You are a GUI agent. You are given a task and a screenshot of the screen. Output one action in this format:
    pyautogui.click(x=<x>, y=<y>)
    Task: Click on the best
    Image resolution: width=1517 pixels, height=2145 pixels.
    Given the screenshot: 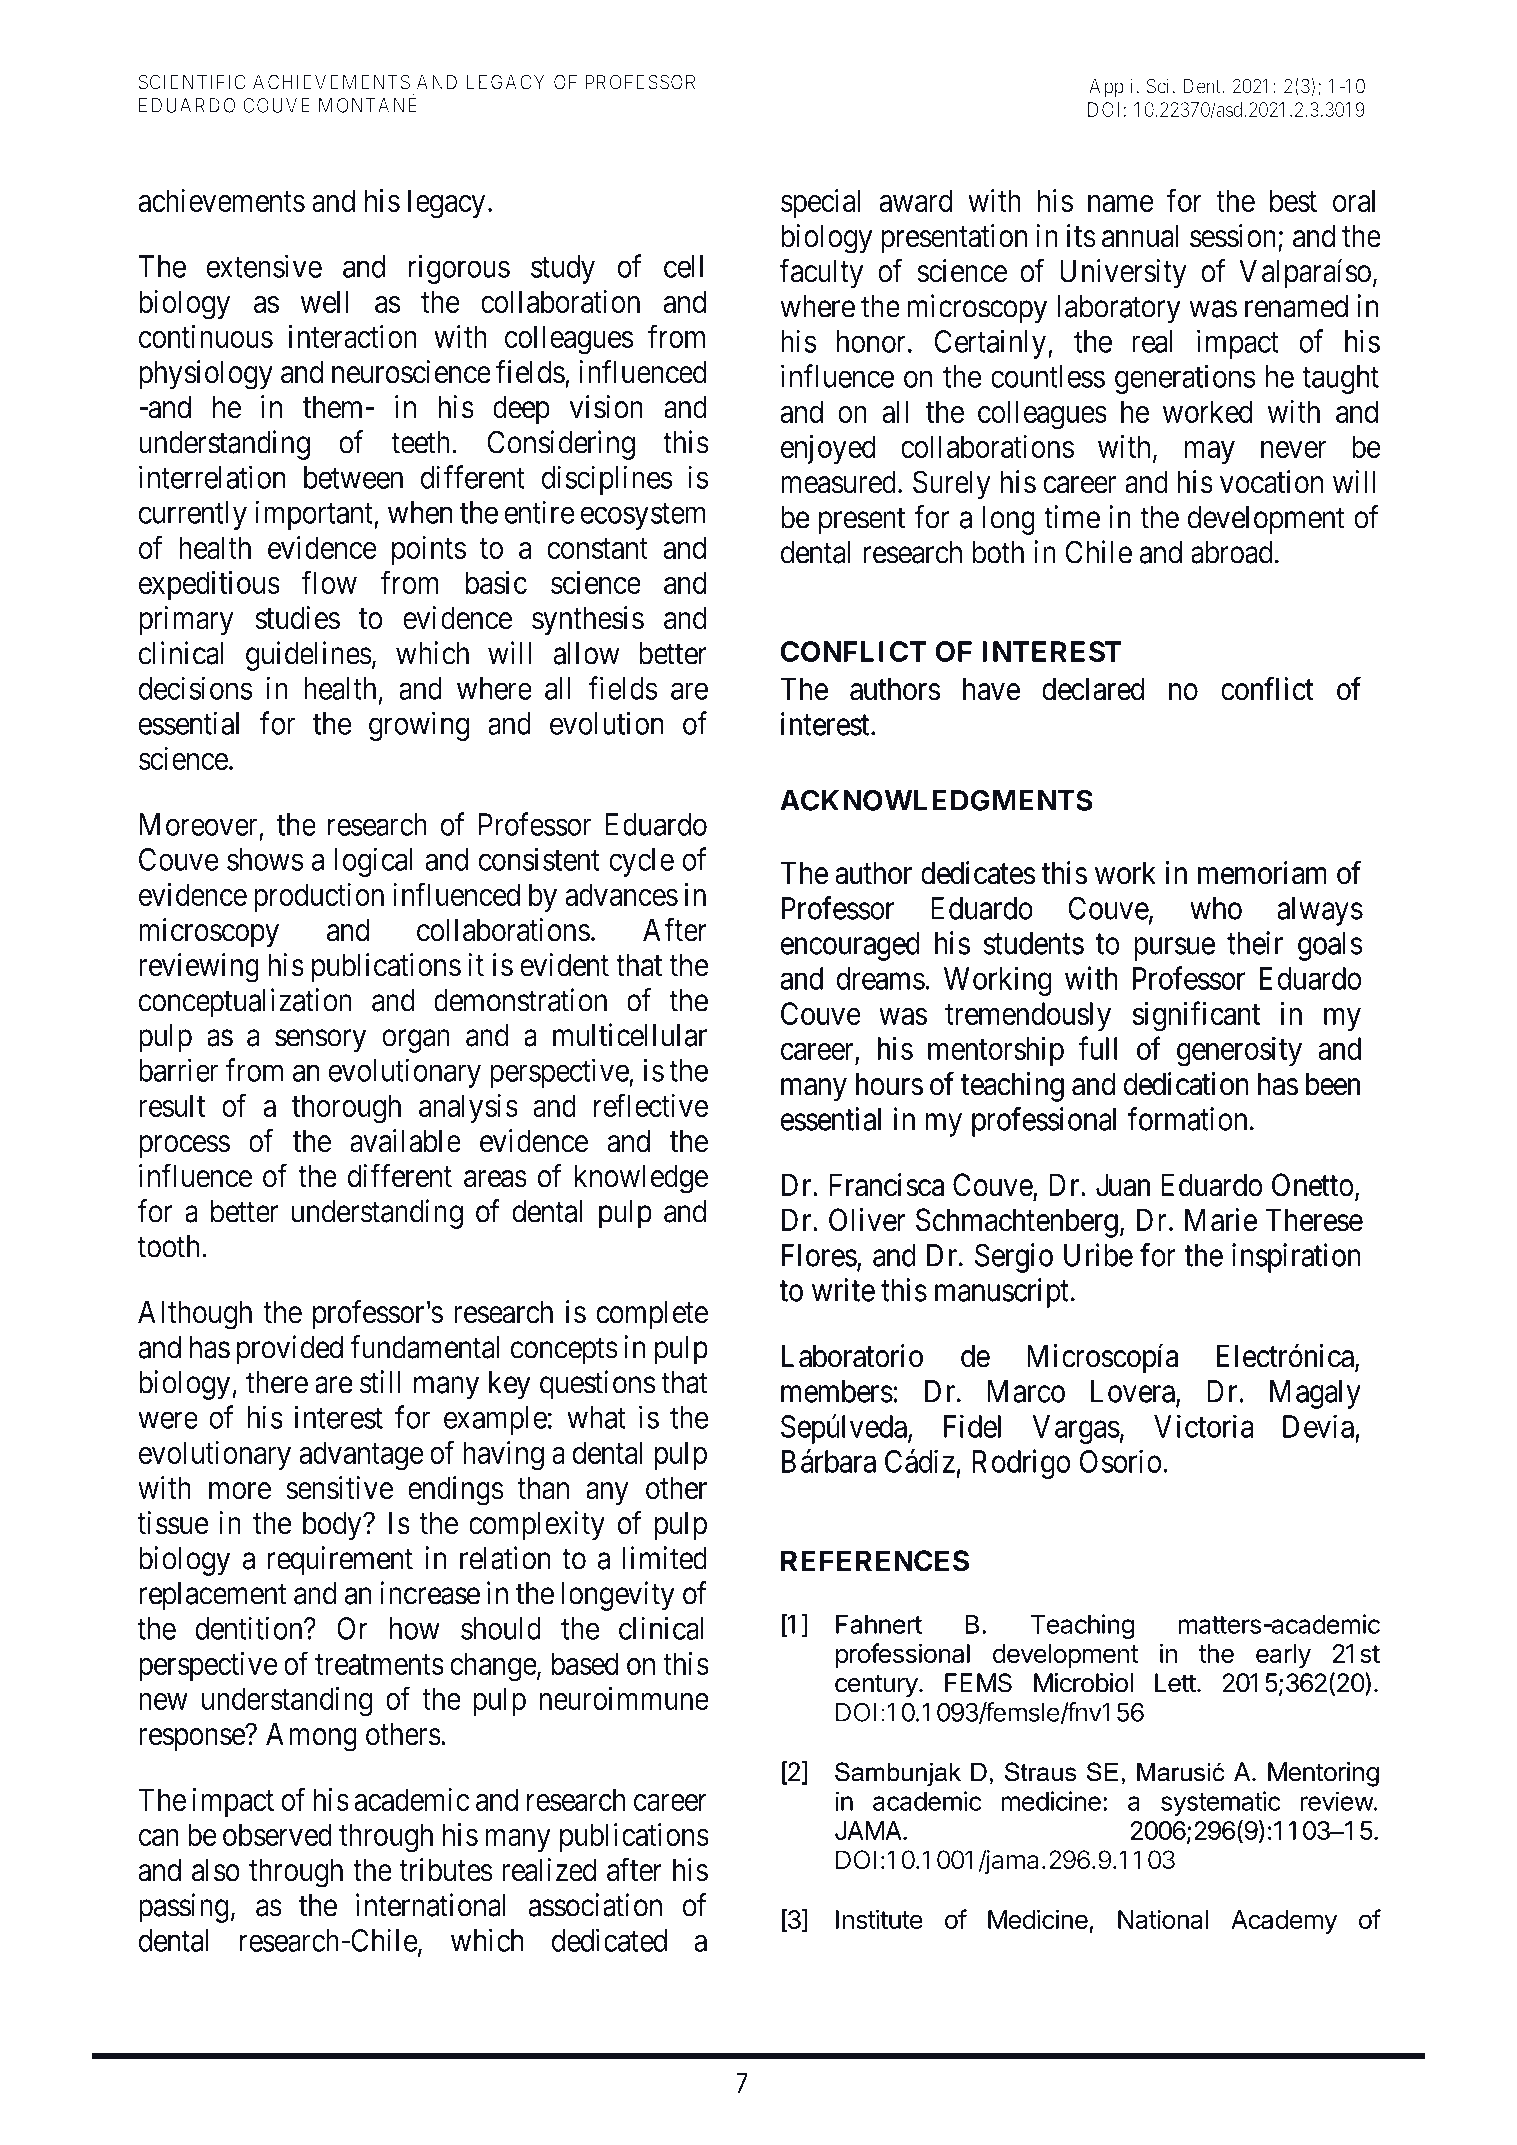 What is the action you would take?
    pyautogui.click(x=1293, y=200)
